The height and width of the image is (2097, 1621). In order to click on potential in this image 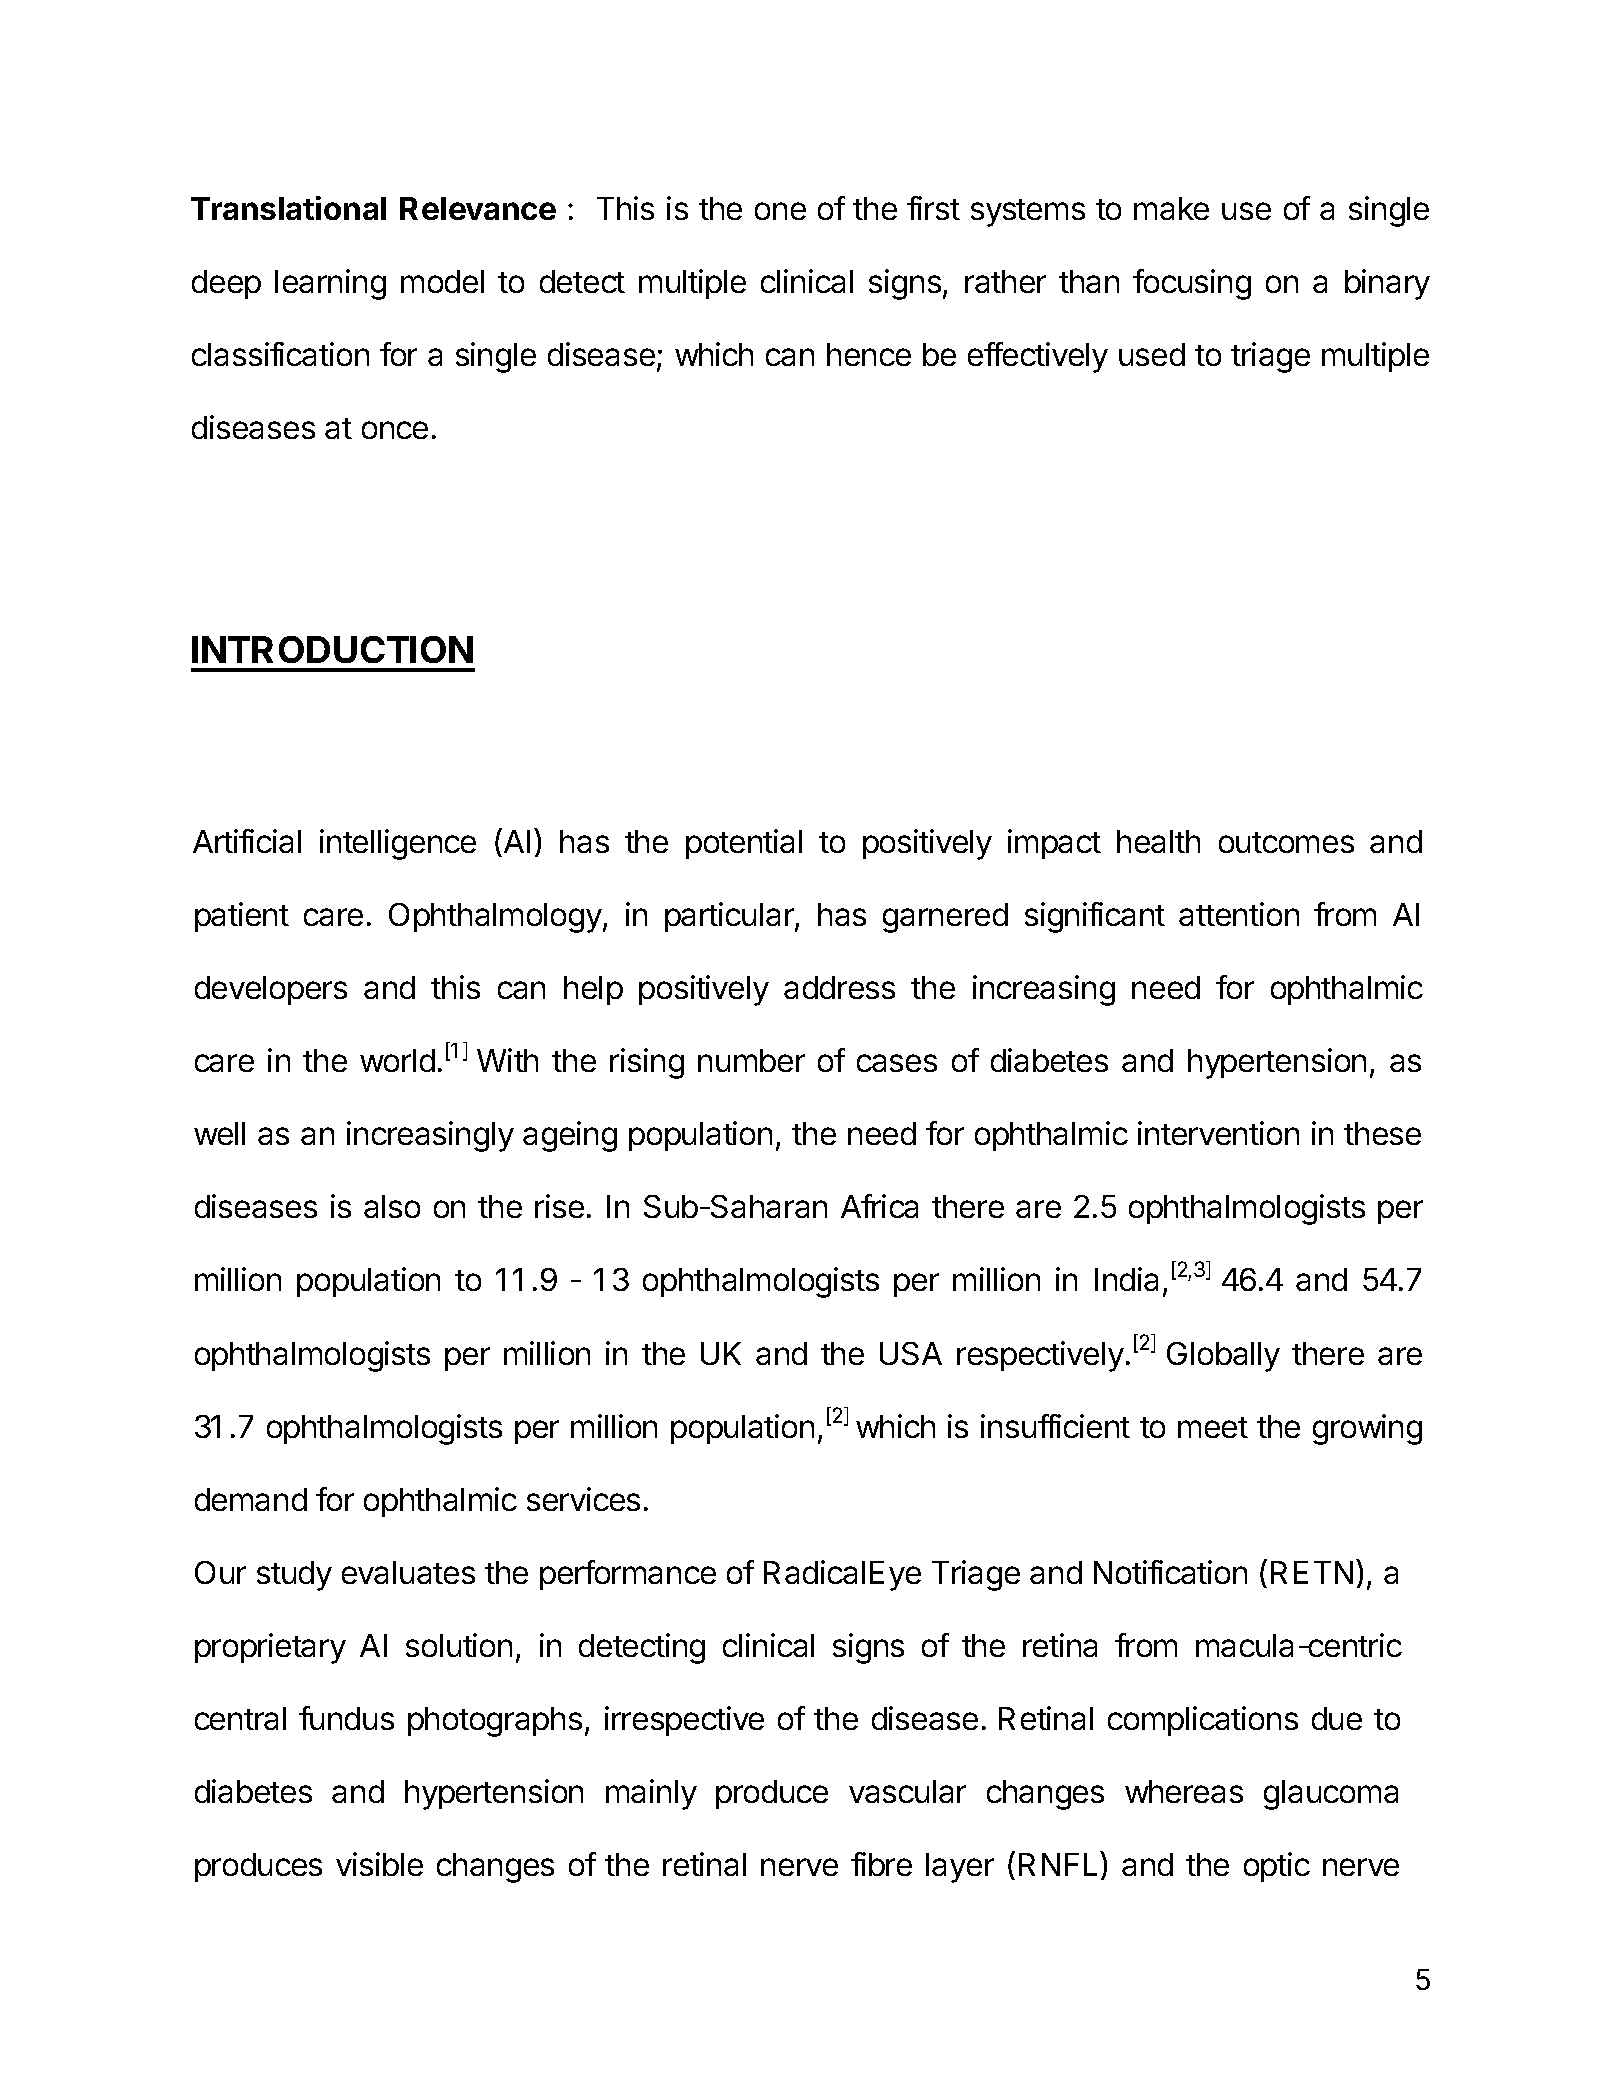, I will do `click(744, 844)`.
